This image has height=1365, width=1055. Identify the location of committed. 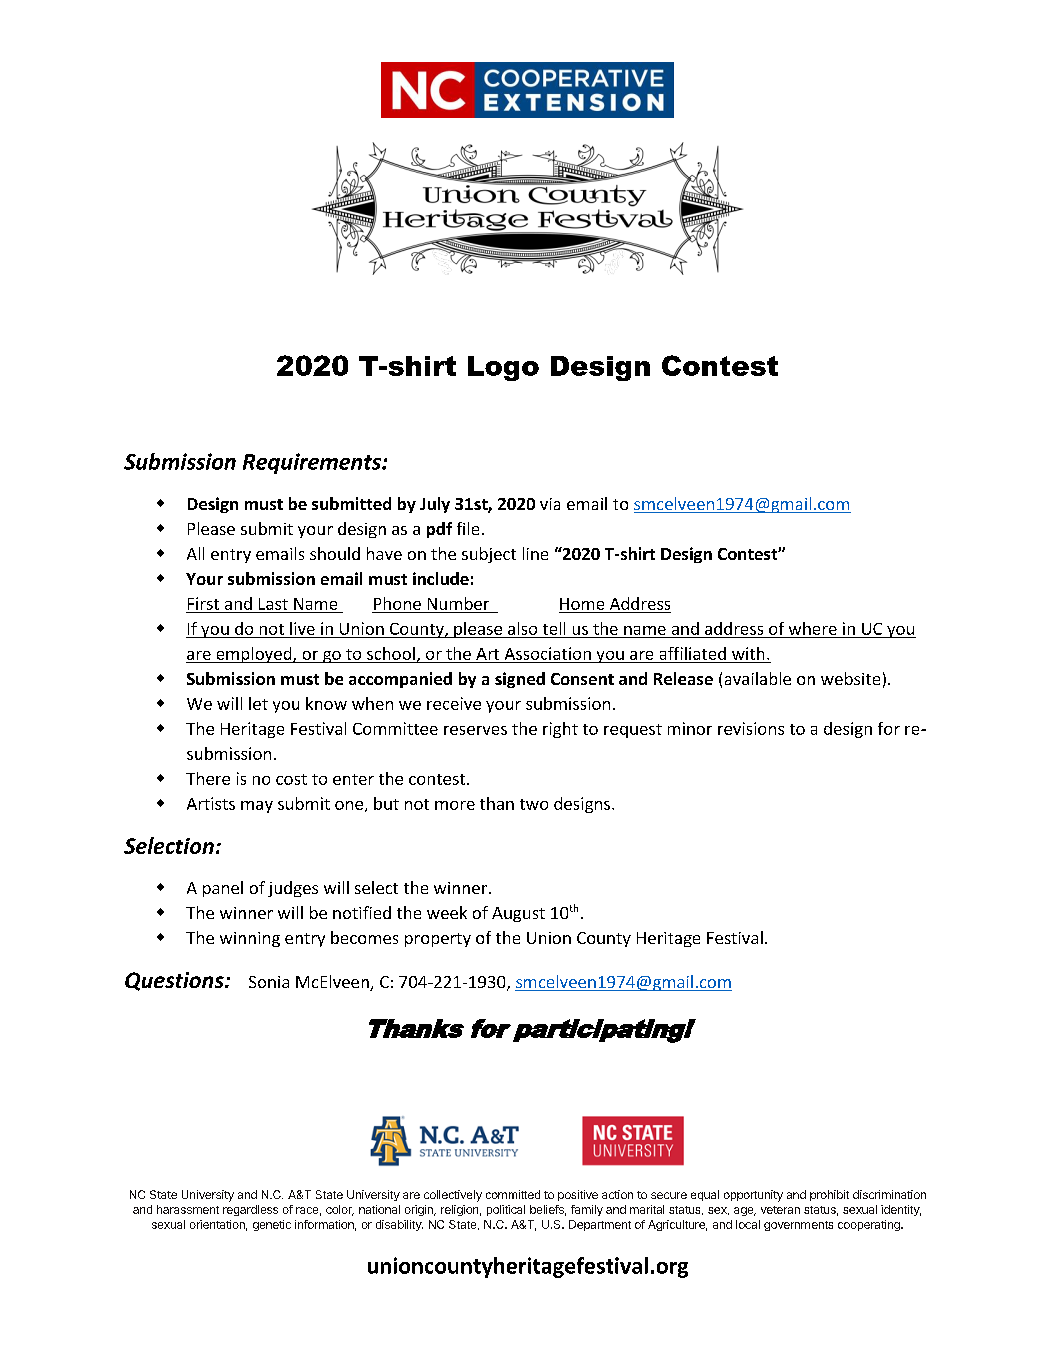
(513, 1194).
